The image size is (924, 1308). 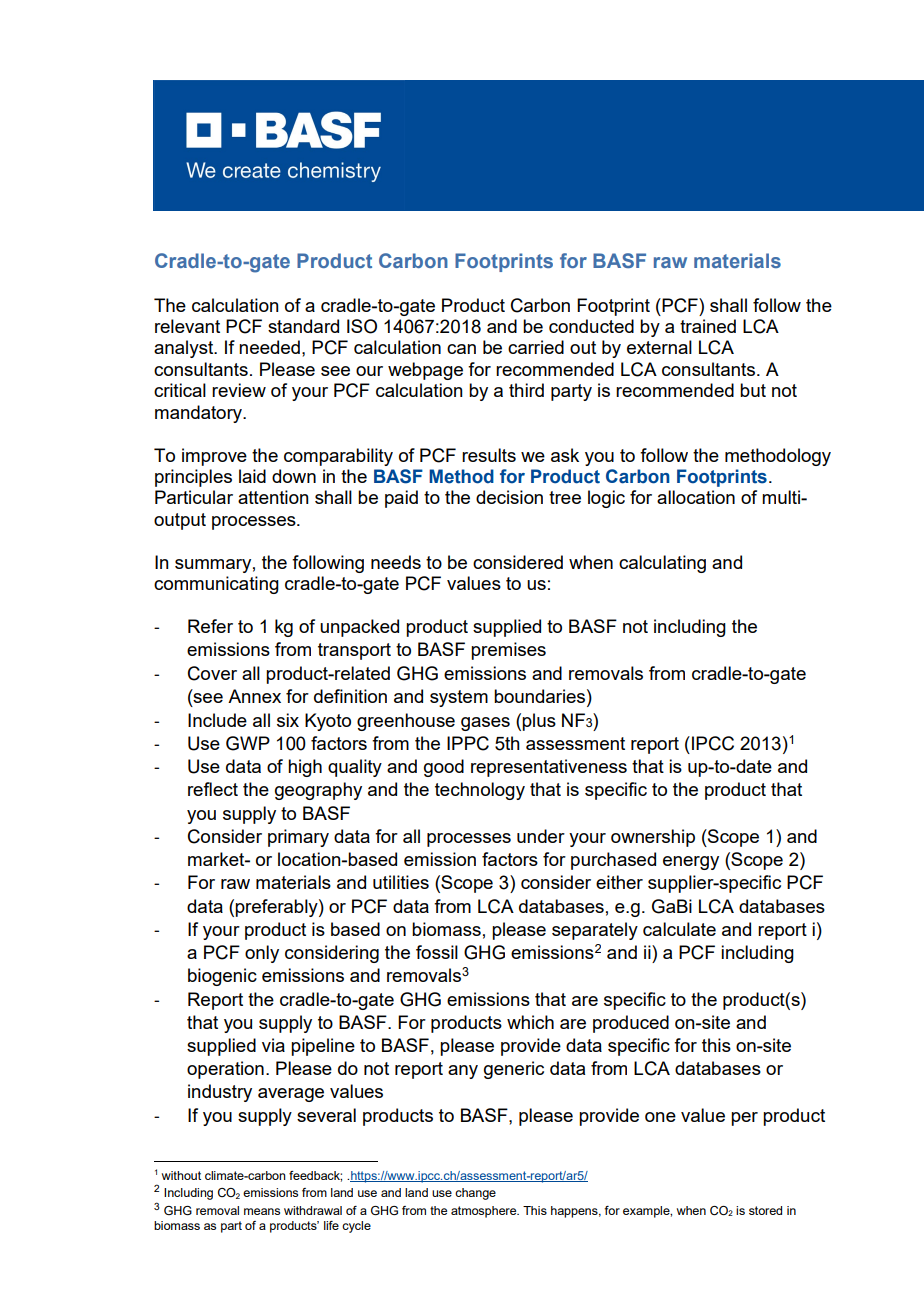 I want to click on external, so click(x=659, y=347).
